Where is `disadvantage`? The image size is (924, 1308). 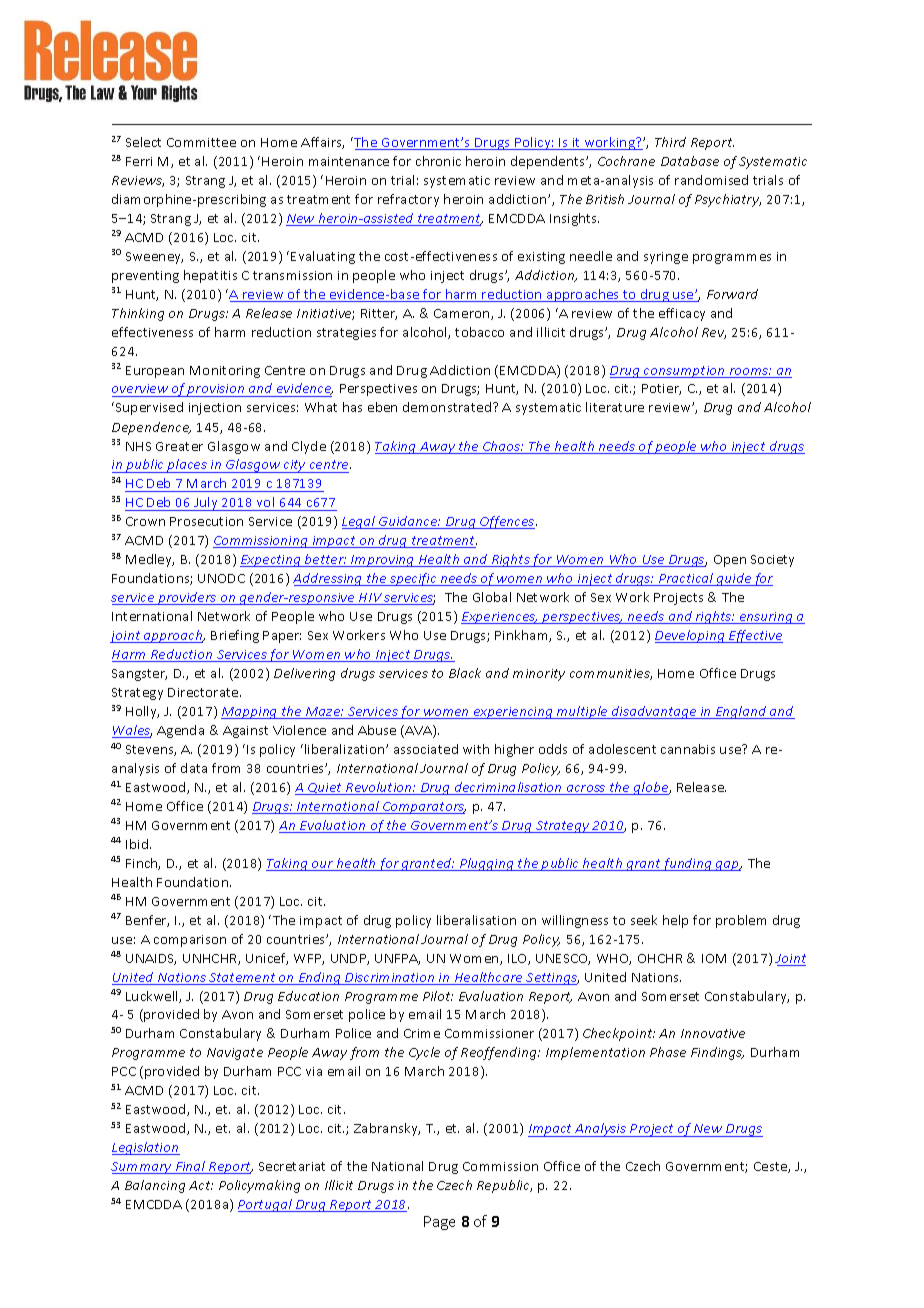 disadvantage is located at coordinates (654, 712).
